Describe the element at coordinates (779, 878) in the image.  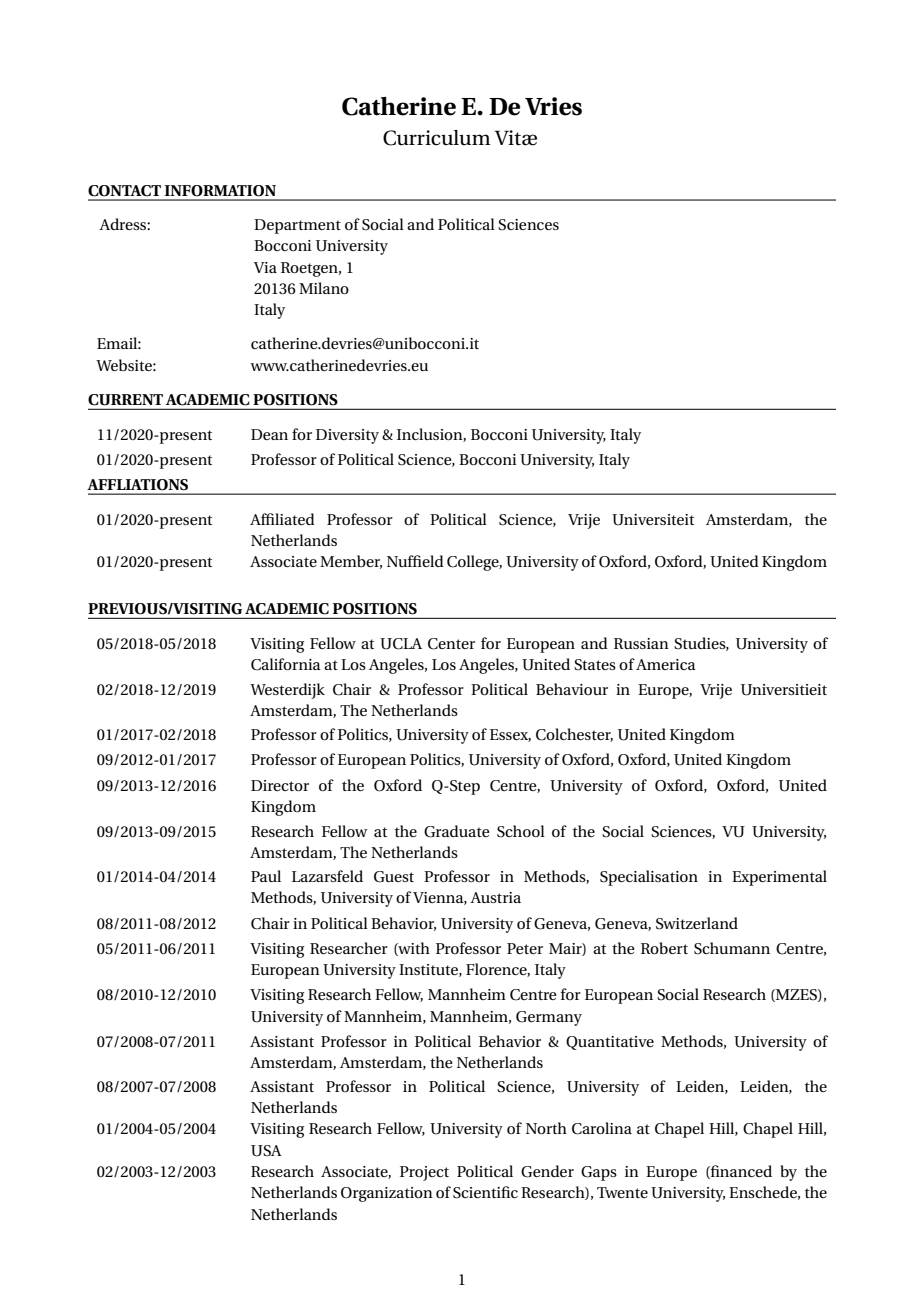
I see `Experimental` at that location.
